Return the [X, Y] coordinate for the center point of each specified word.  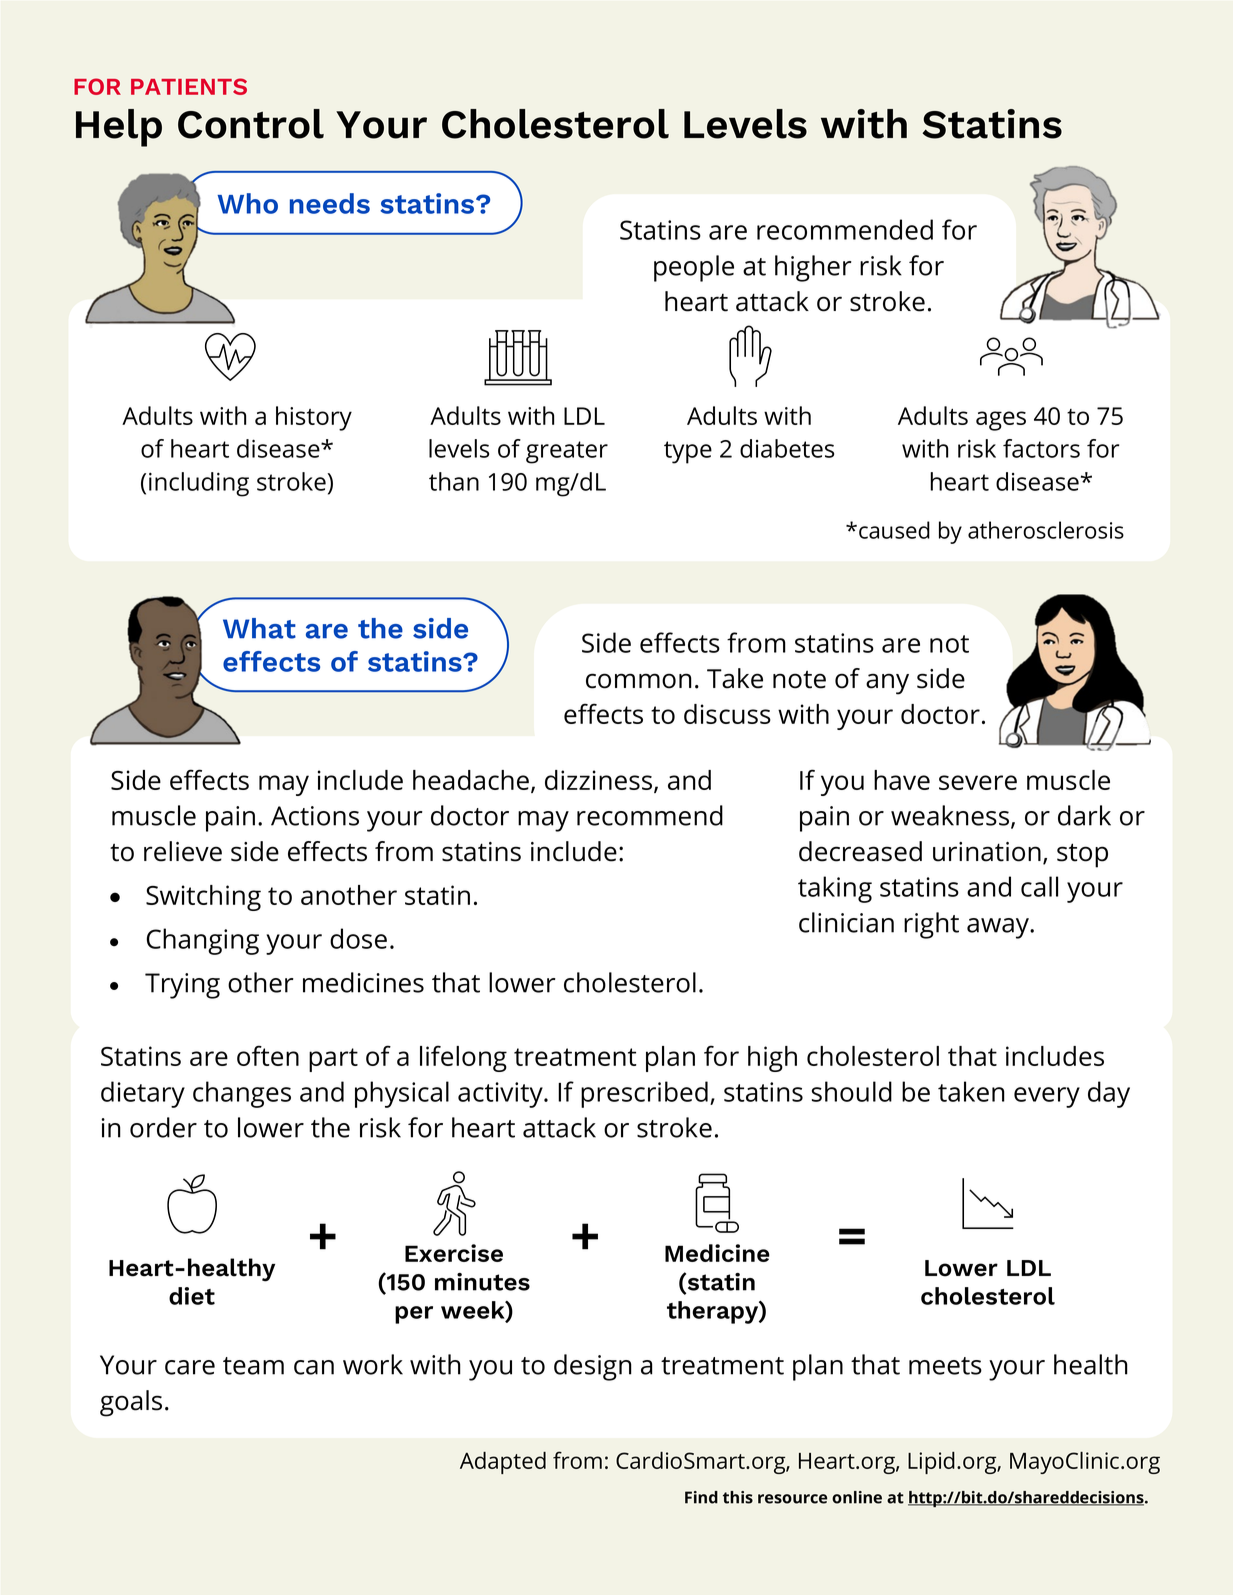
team [253, 1366]
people [694, 268]
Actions [315, 816]
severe [978, 782]
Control [251, 124]
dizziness [600, 781]
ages [1001, 421]
